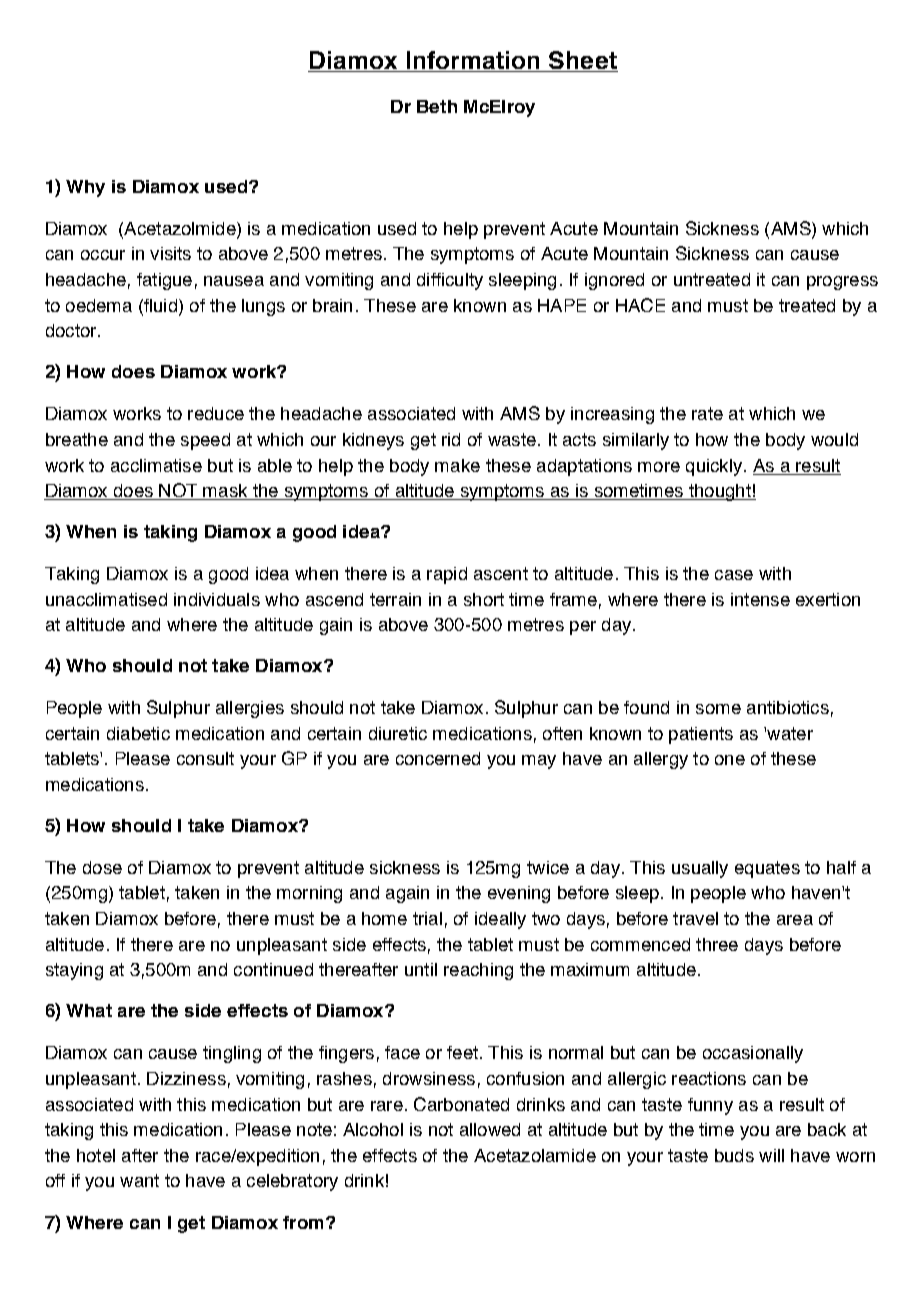 The height and width of the image is (1308, 924). What do you see at coordinates (102, 867) in the image?
I see `dose` at bounding box center [102, 867].
